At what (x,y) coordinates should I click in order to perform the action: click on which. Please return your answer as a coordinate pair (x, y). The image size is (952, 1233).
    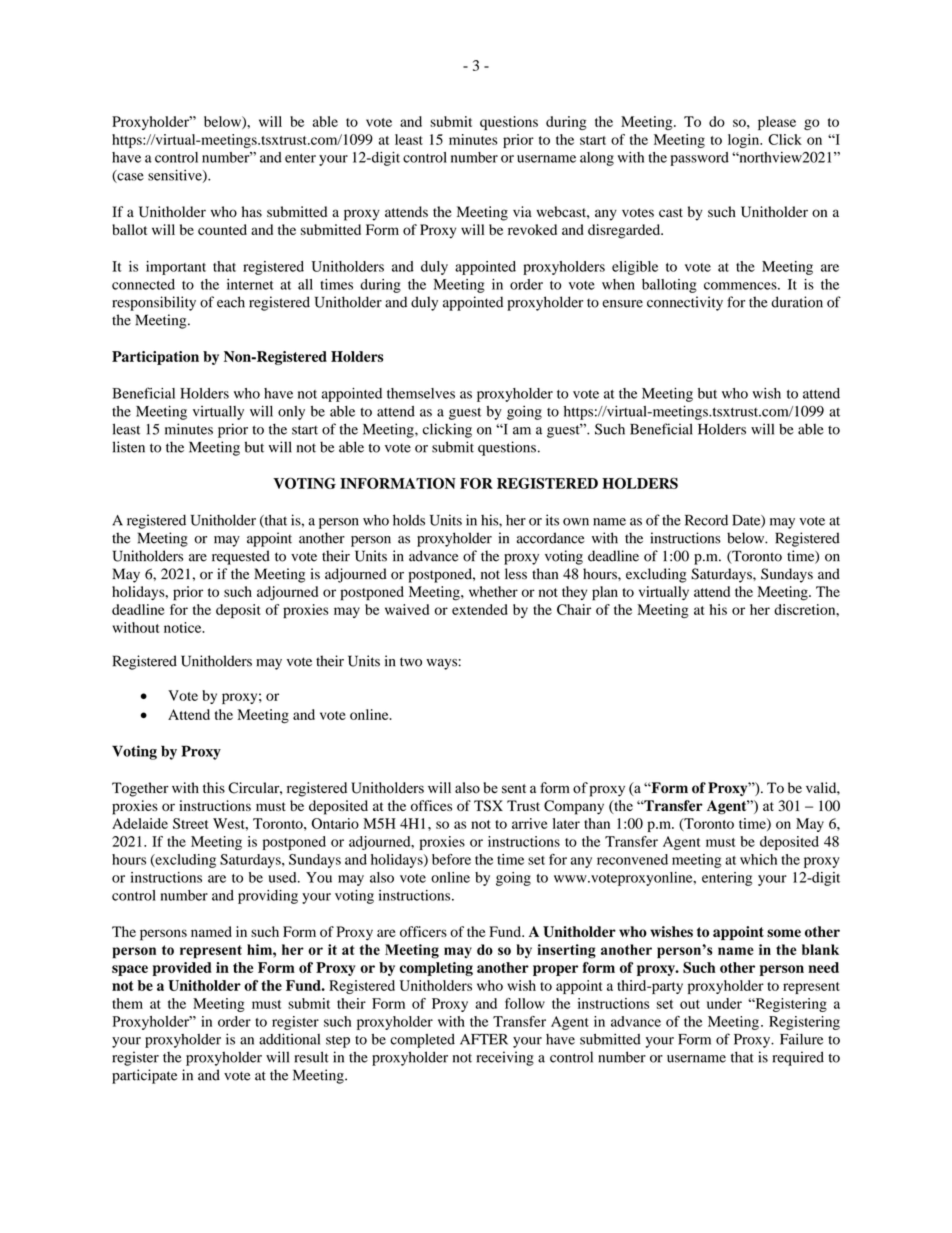
    Looking at the image, I should click on (758, 859).
